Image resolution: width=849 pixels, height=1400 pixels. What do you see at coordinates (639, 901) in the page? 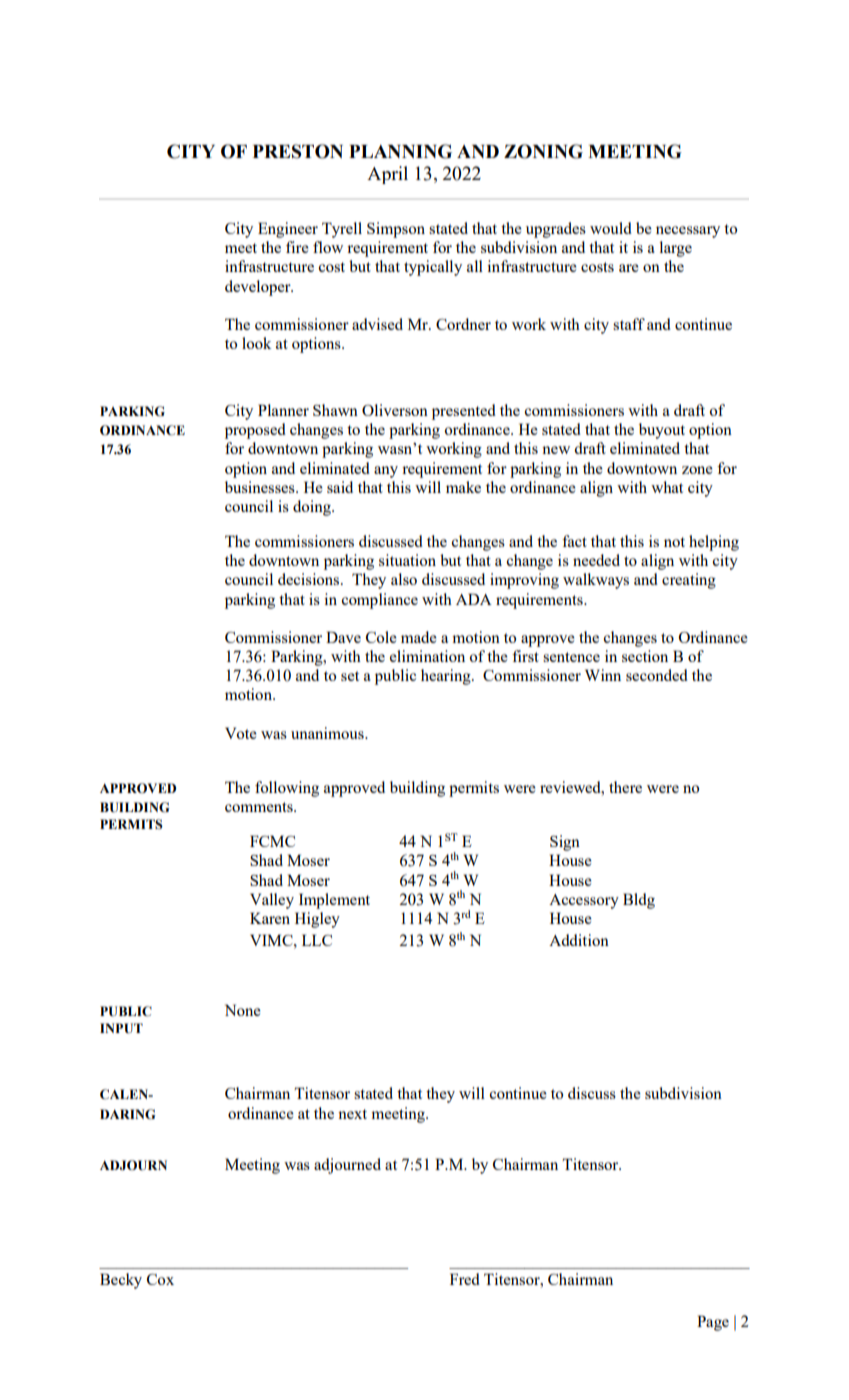
I see `Bldg` at bounding box center [639, 901].
